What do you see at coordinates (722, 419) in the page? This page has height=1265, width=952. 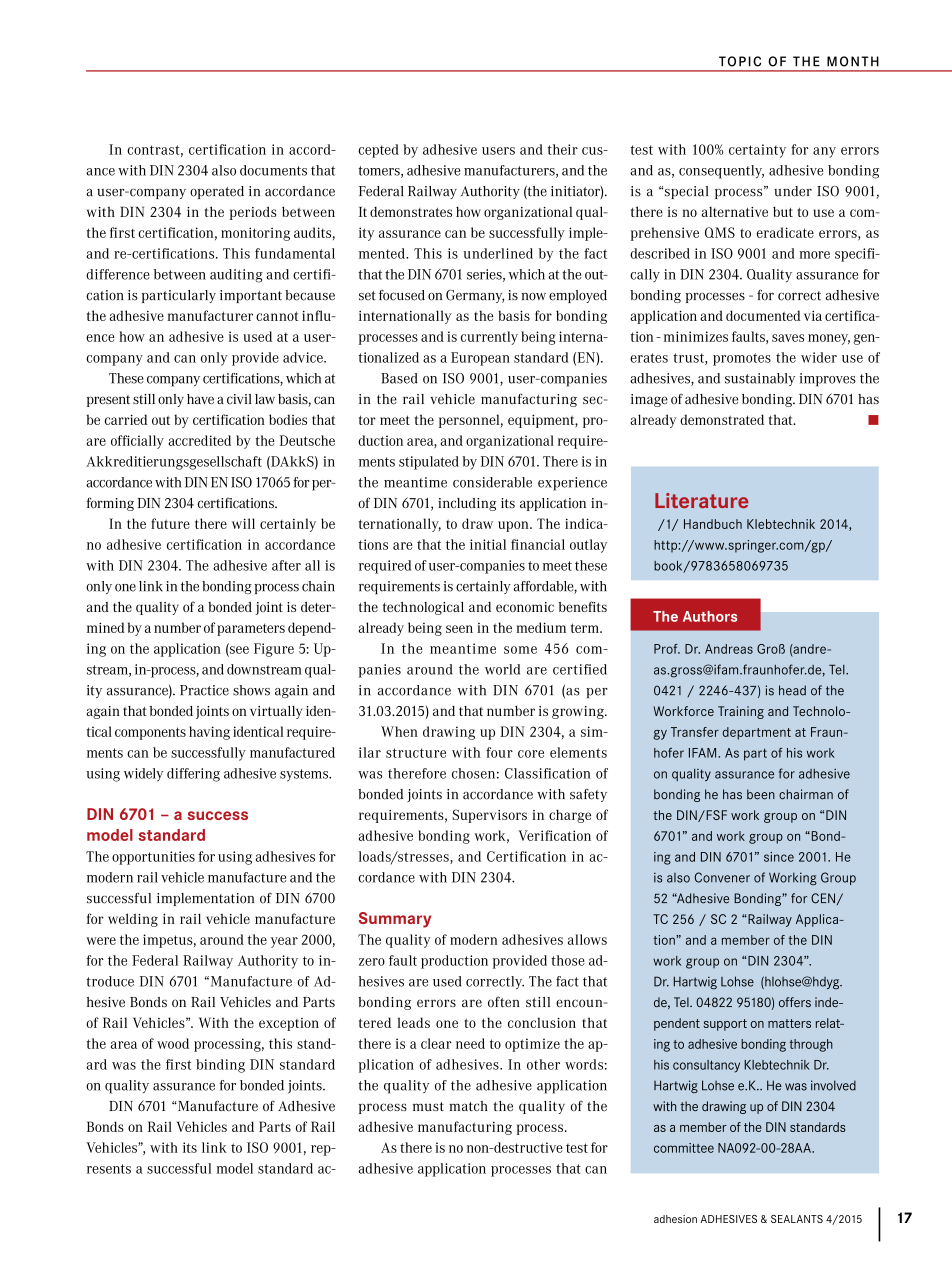 I see `demonstrated` at bounding box center [722, 419].
